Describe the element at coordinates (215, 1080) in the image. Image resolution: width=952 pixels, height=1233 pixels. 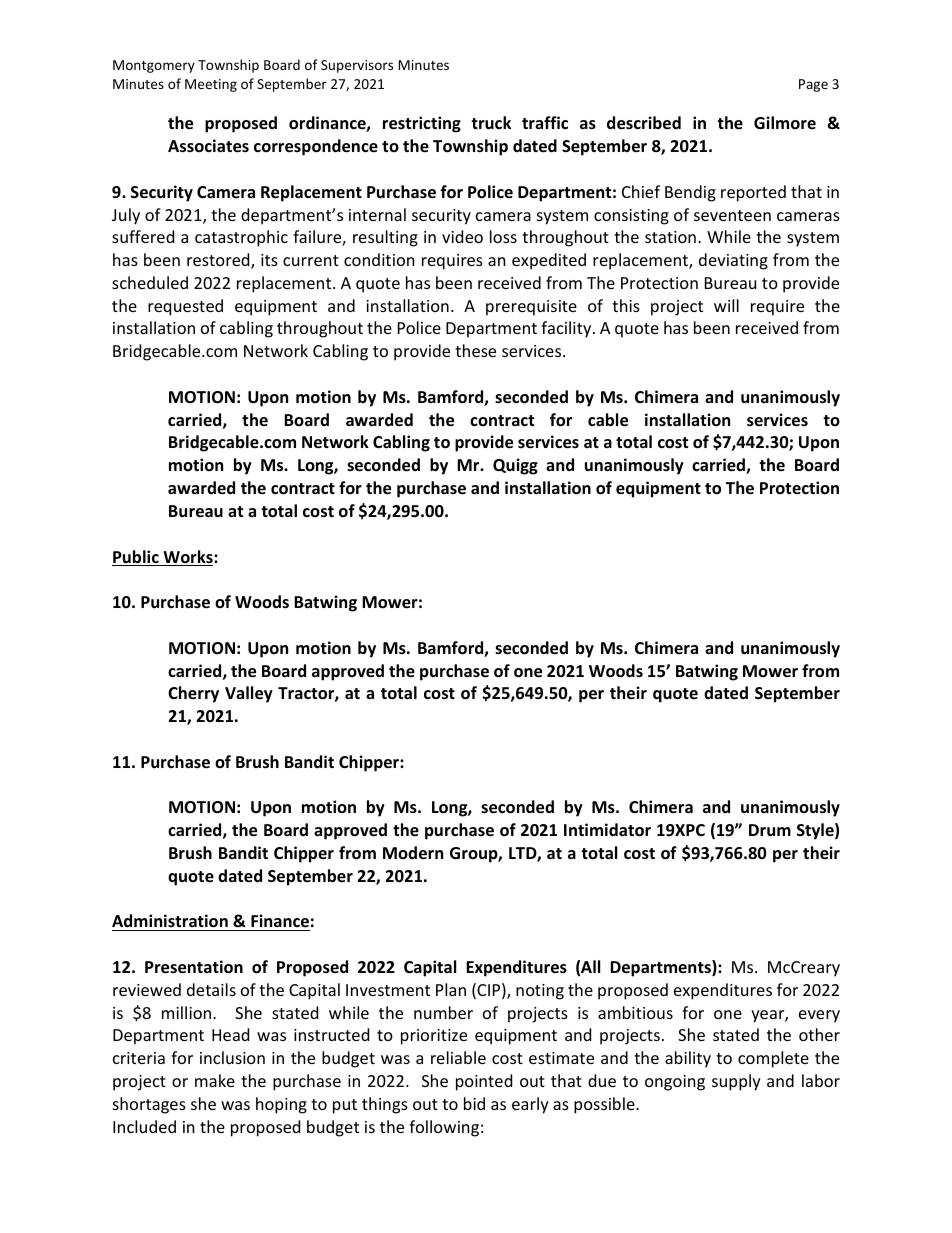
I see `make` at that location.
